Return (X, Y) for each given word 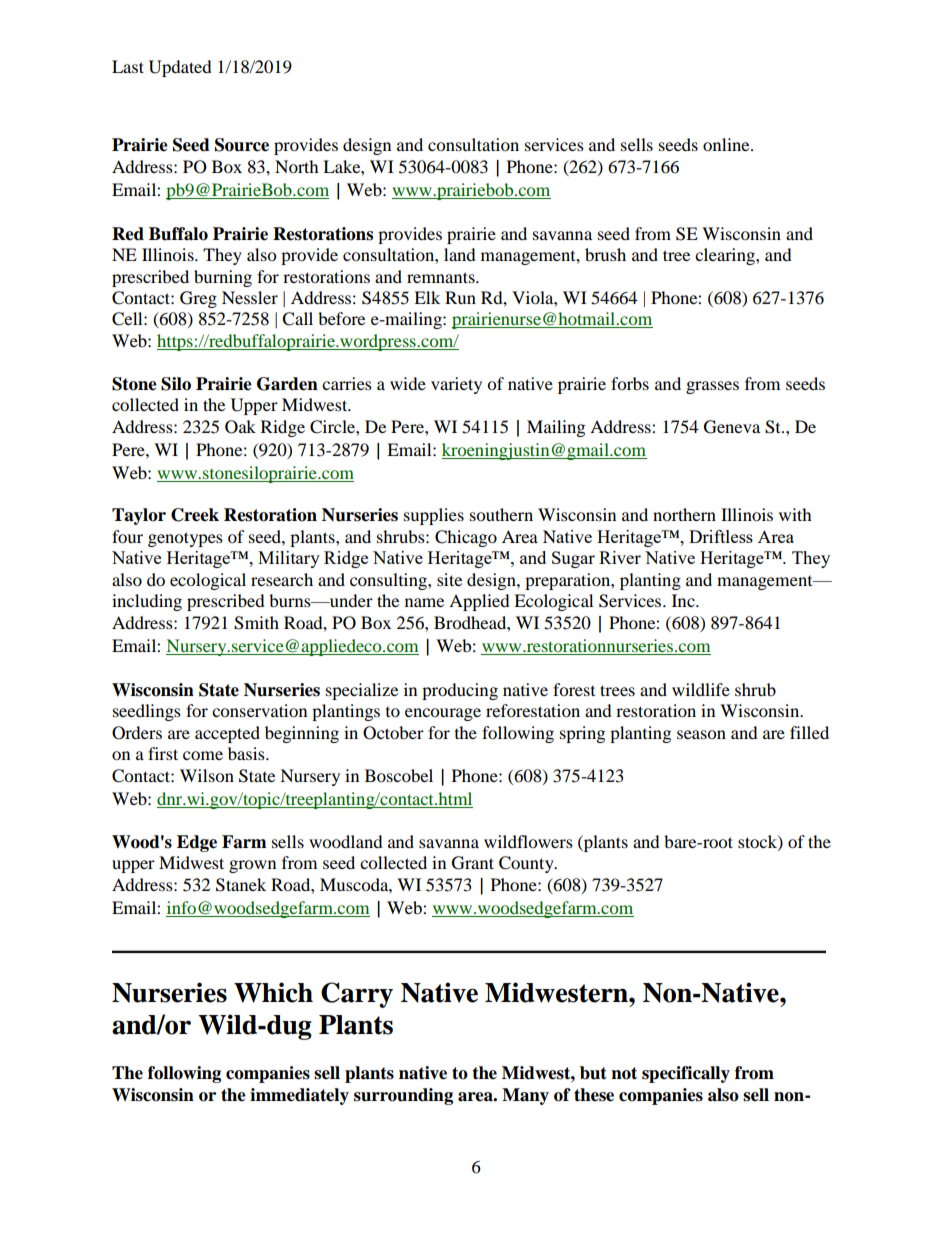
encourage (443, 714)
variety (456, 385)
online (727, 144)
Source (242, 145)
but (593, 1073)
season (701, 734)
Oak (240, 427)
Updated (180, 68)
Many (525, 1096)
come (203, 755)
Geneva (732, 427)
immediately (299, 1096)
